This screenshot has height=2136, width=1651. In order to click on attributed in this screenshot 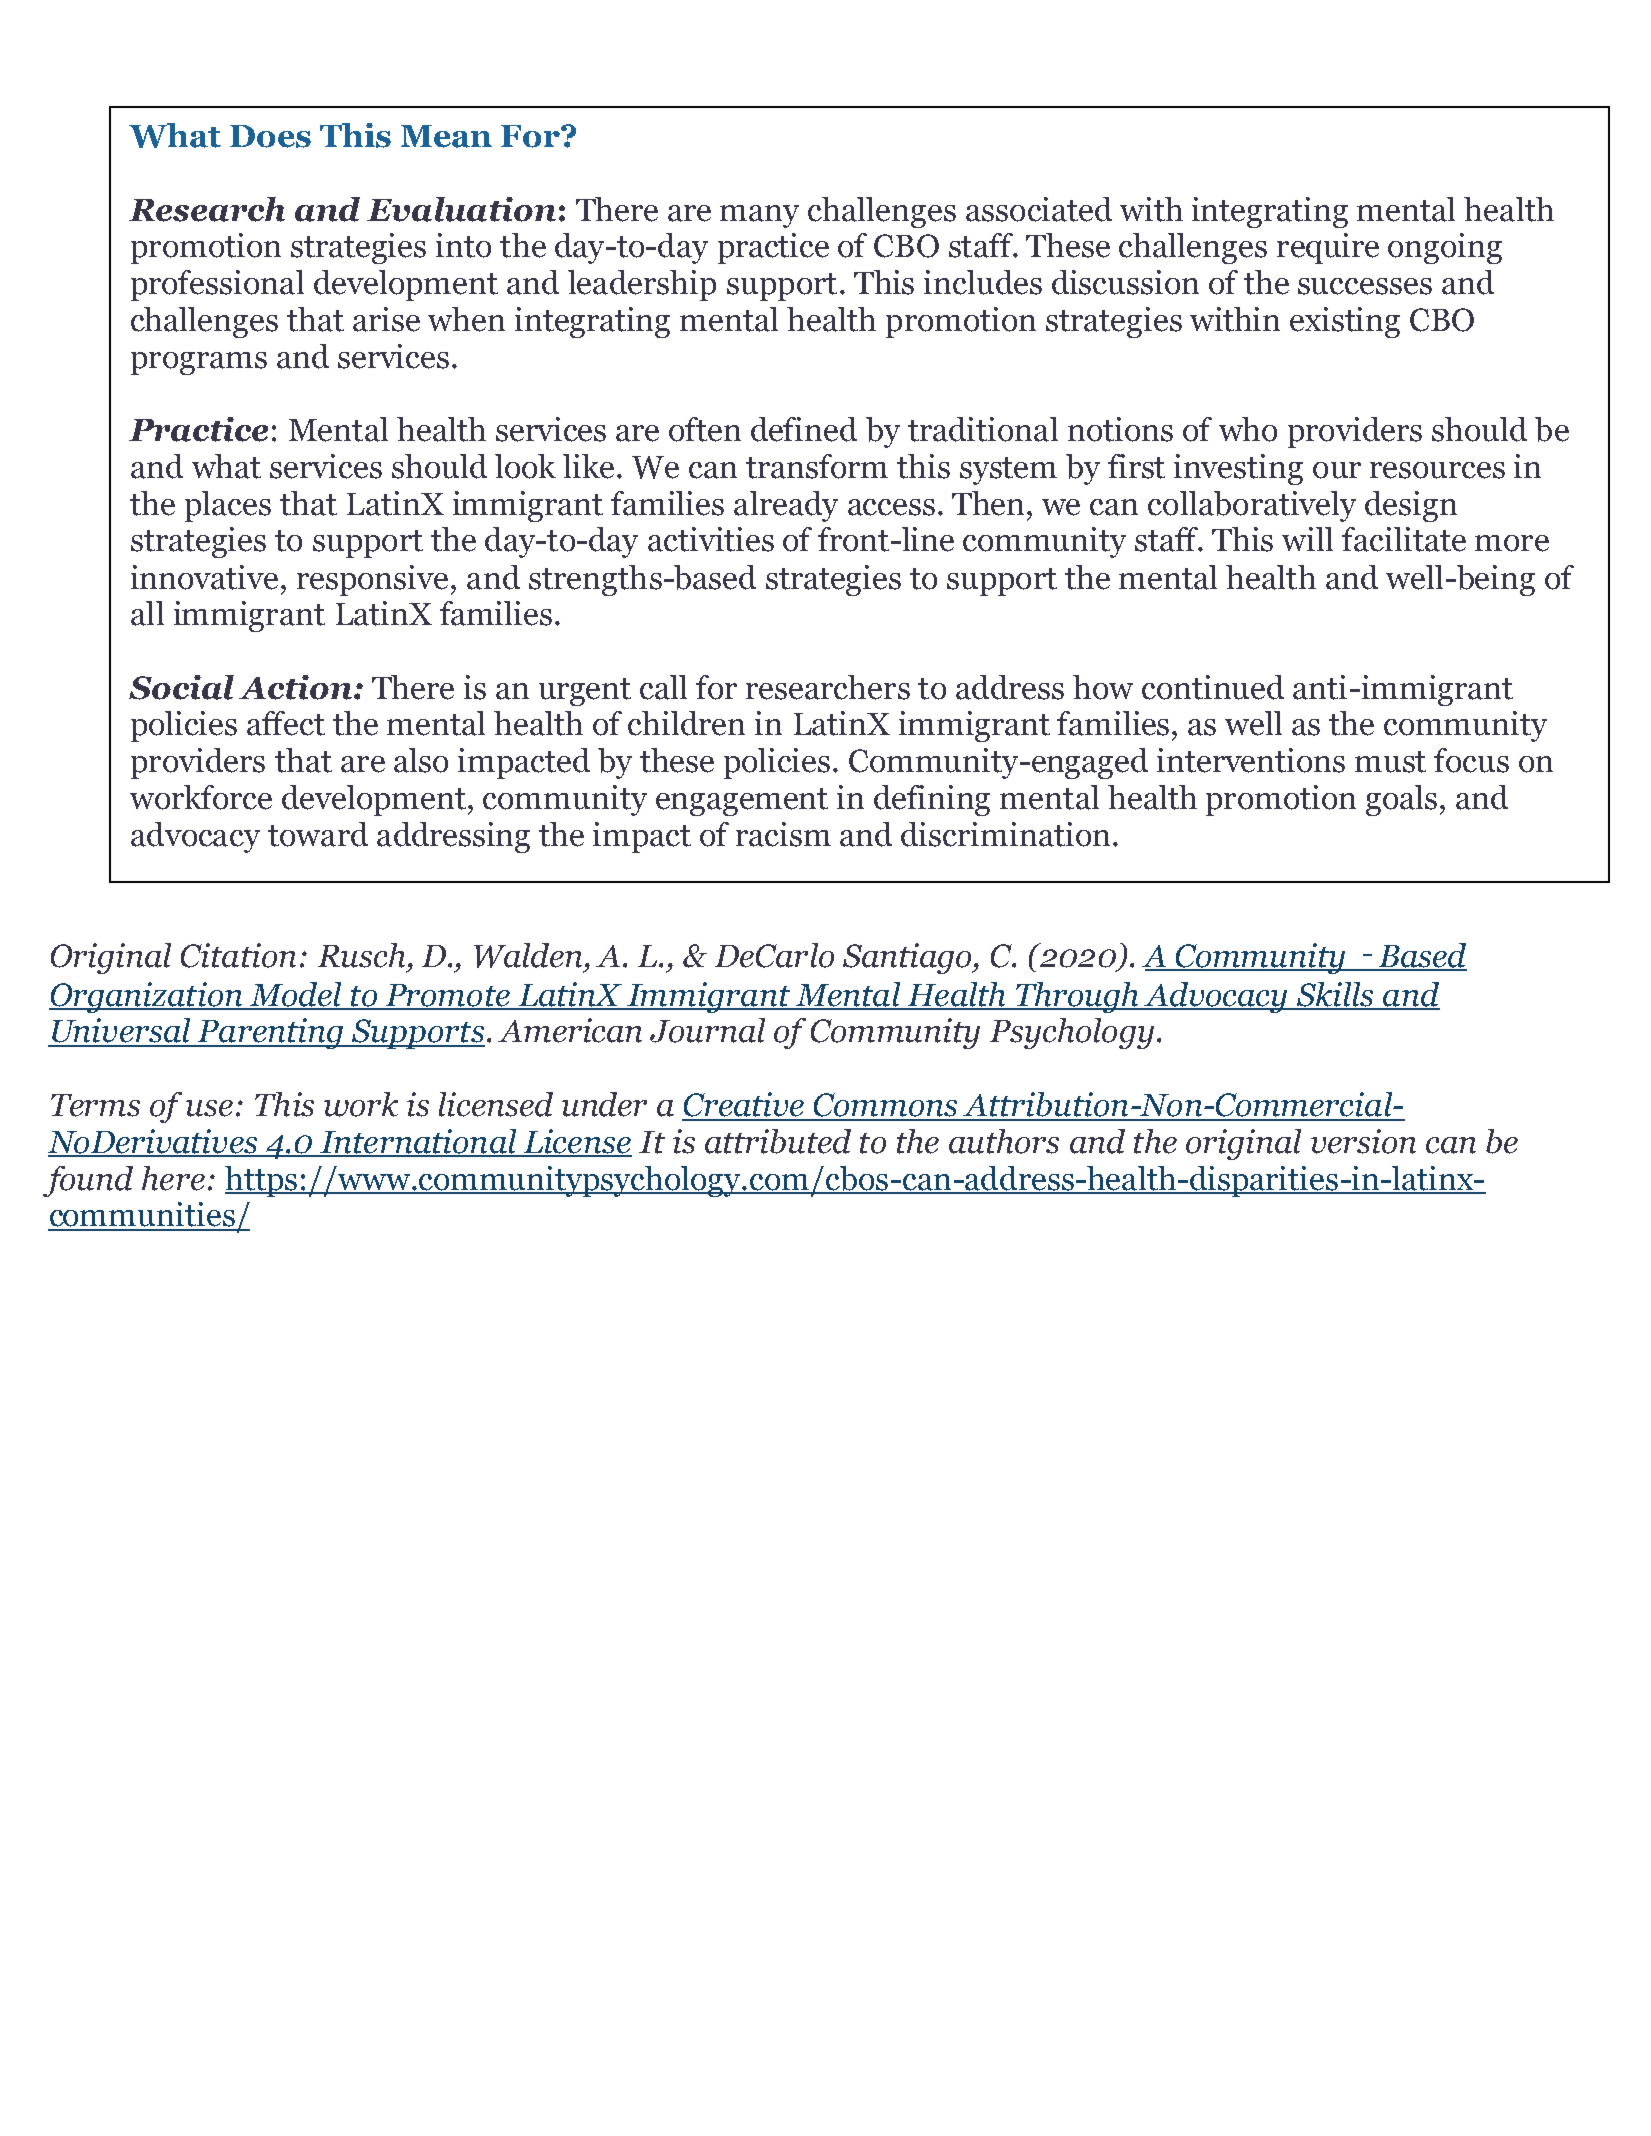, I will do `click(778, 1141)`.
